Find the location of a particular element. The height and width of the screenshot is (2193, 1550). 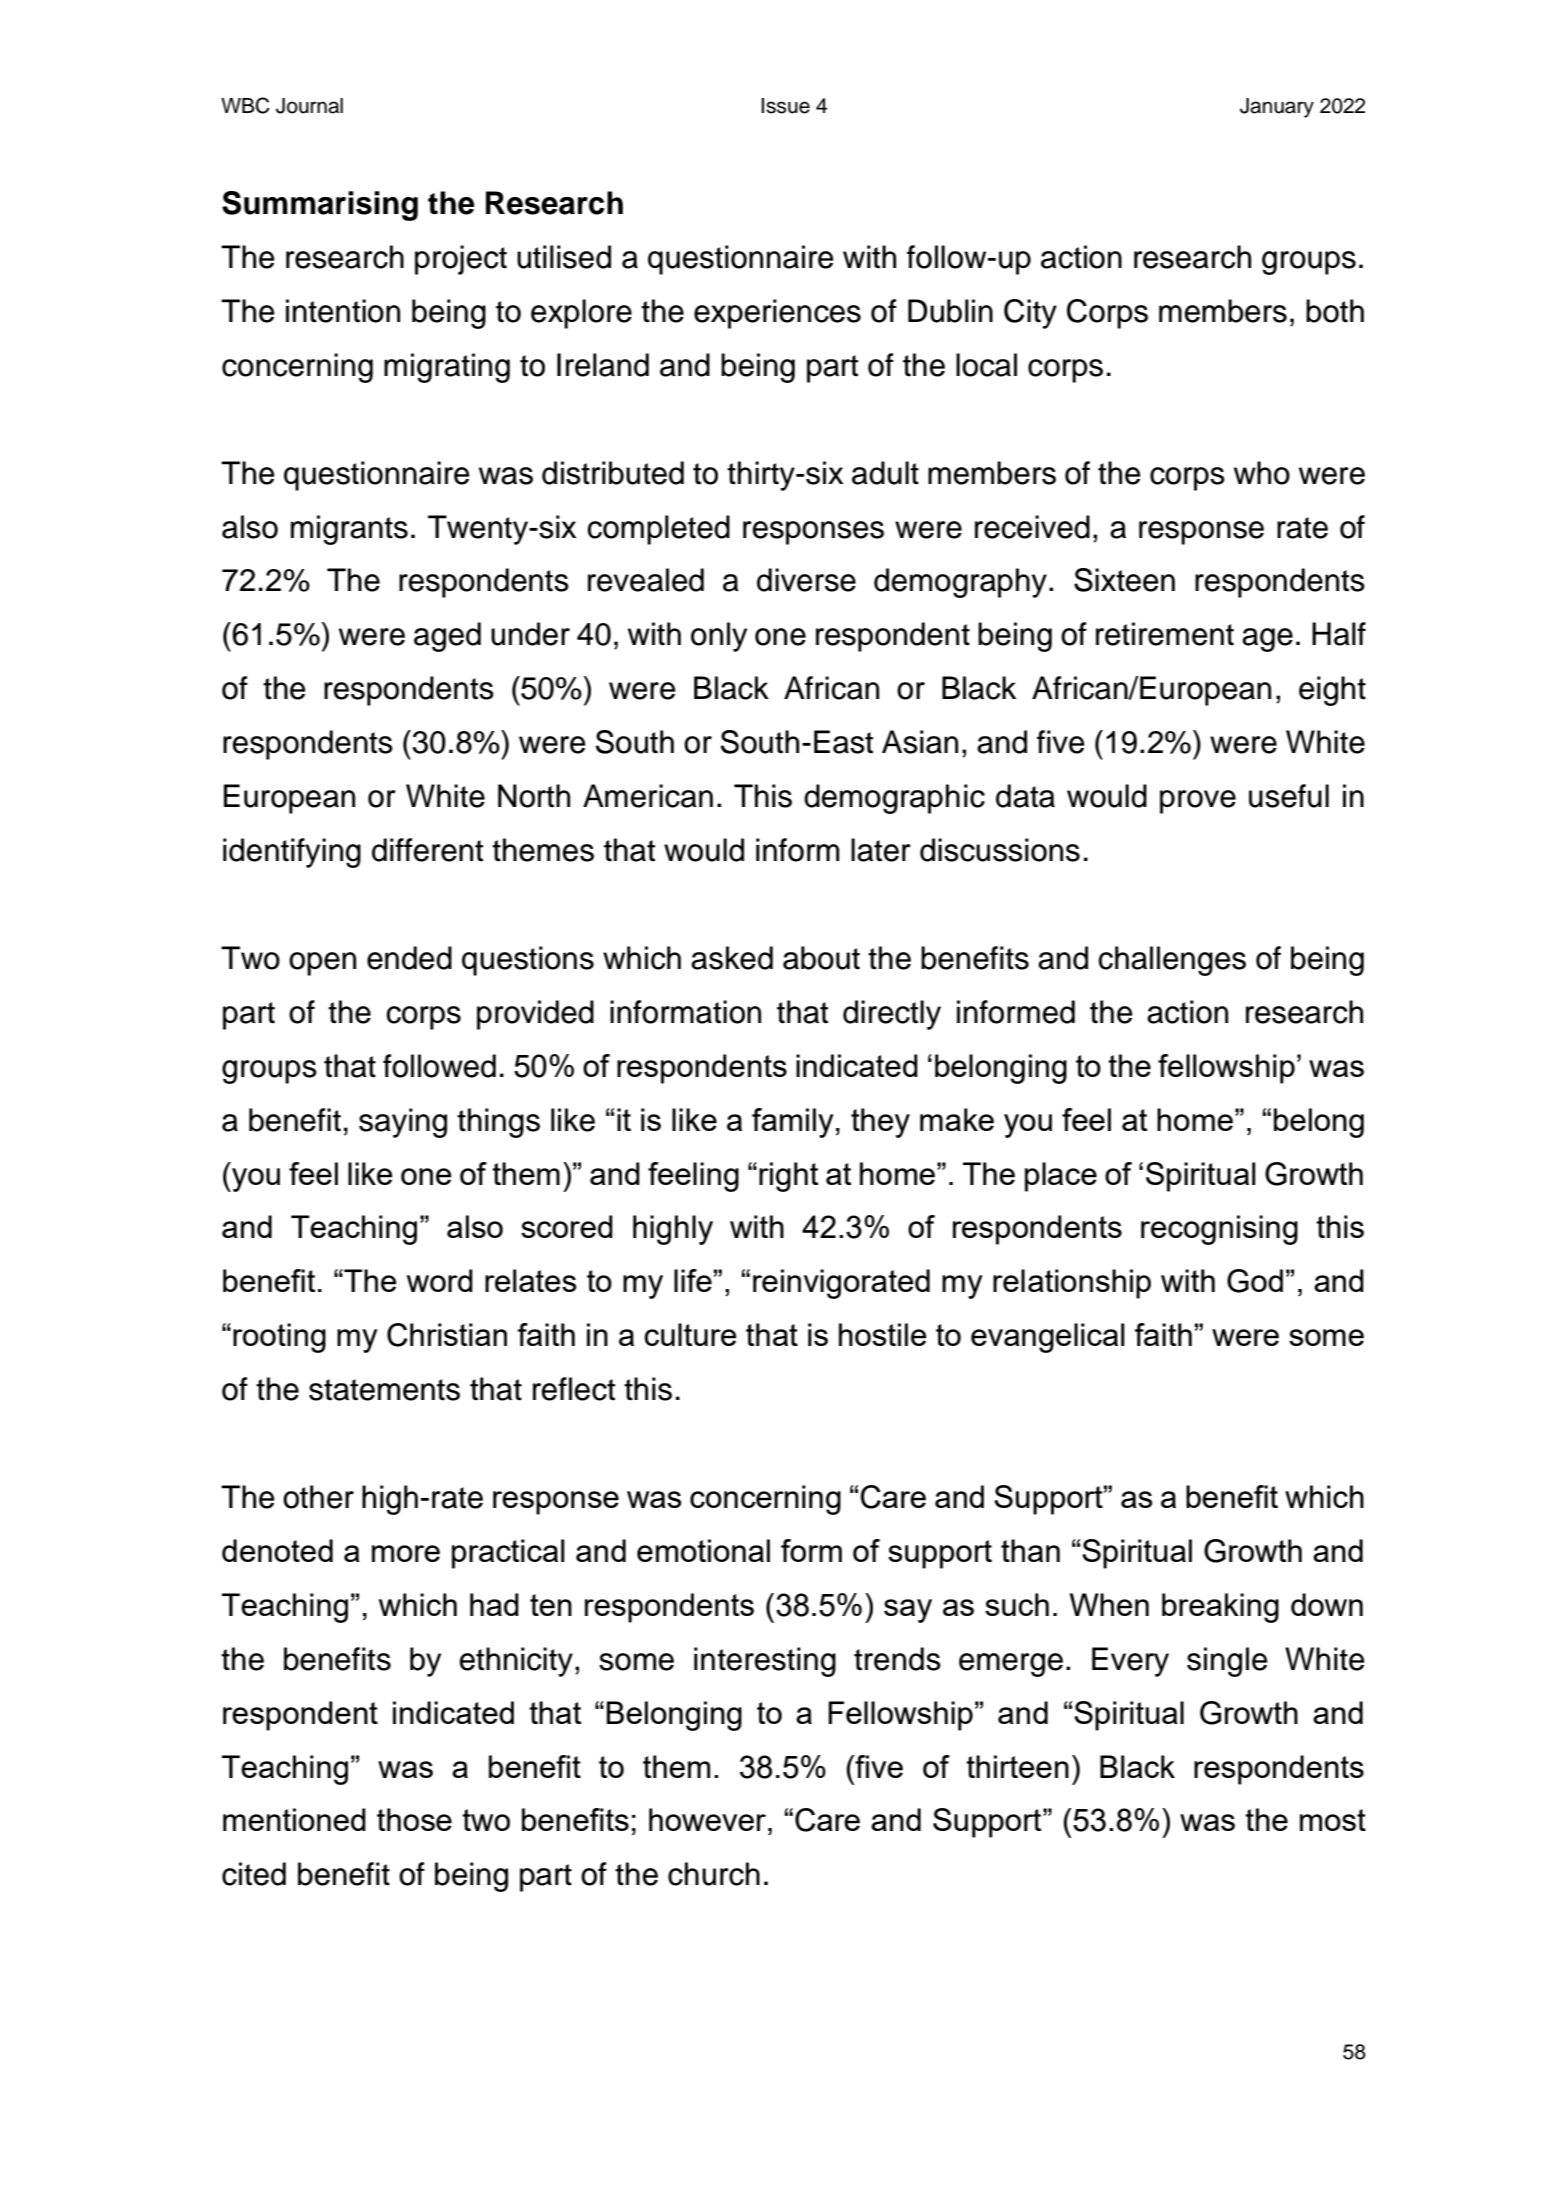

only is located at coordinates (719, 637).
